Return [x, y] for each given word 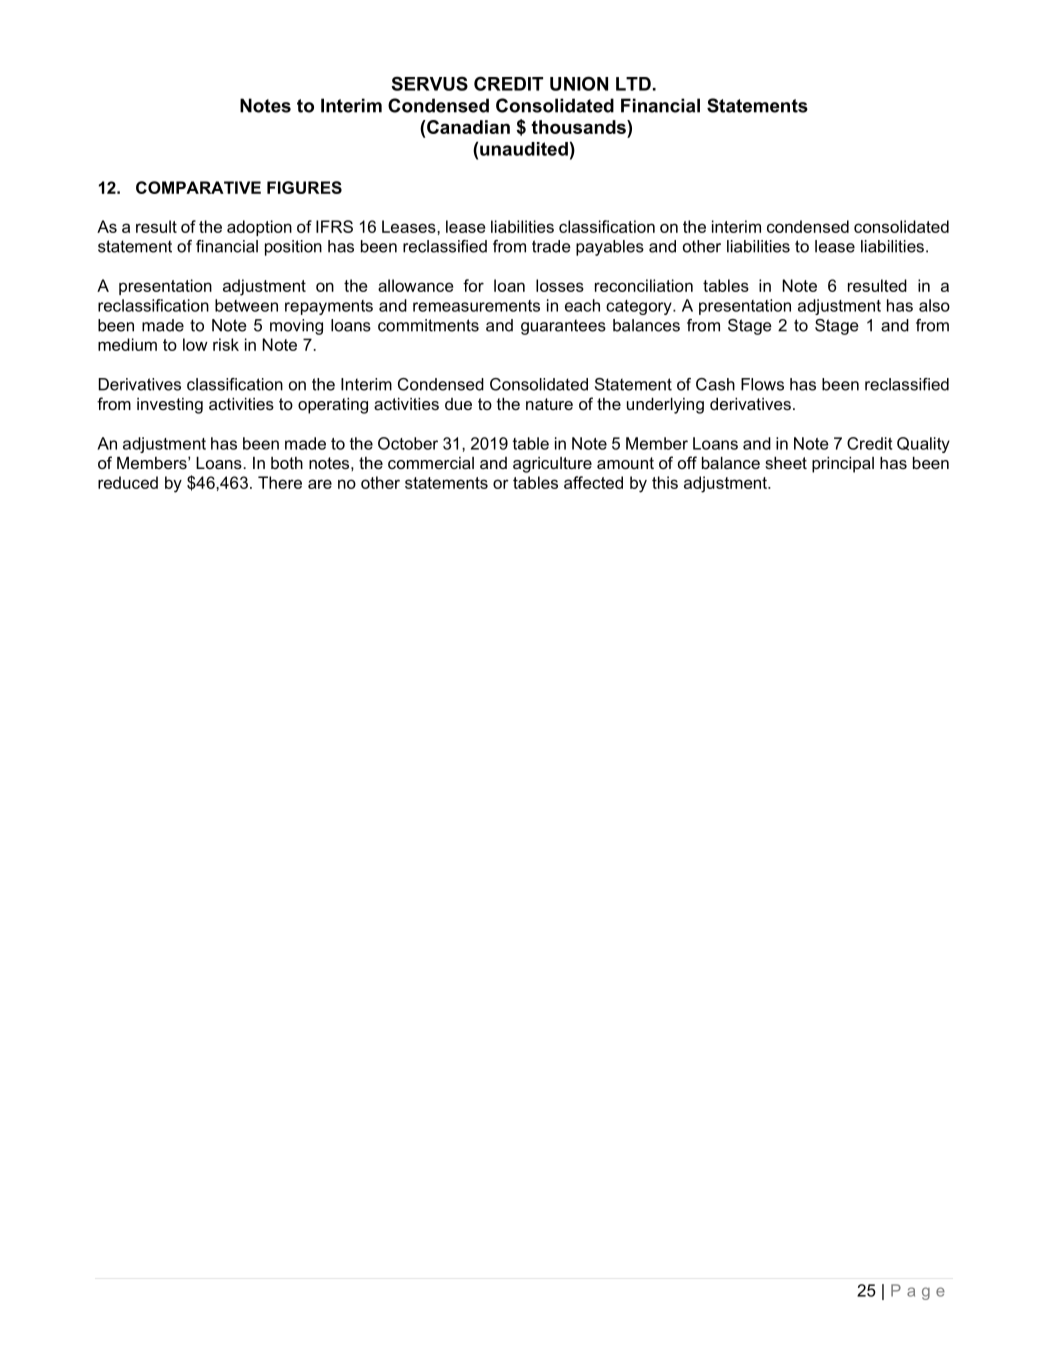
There [280, 482]
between [246, 305]
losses [560, 285]
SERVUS [429, 83]
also [934, 305]
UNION [579, 83]
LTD [633, 84]
